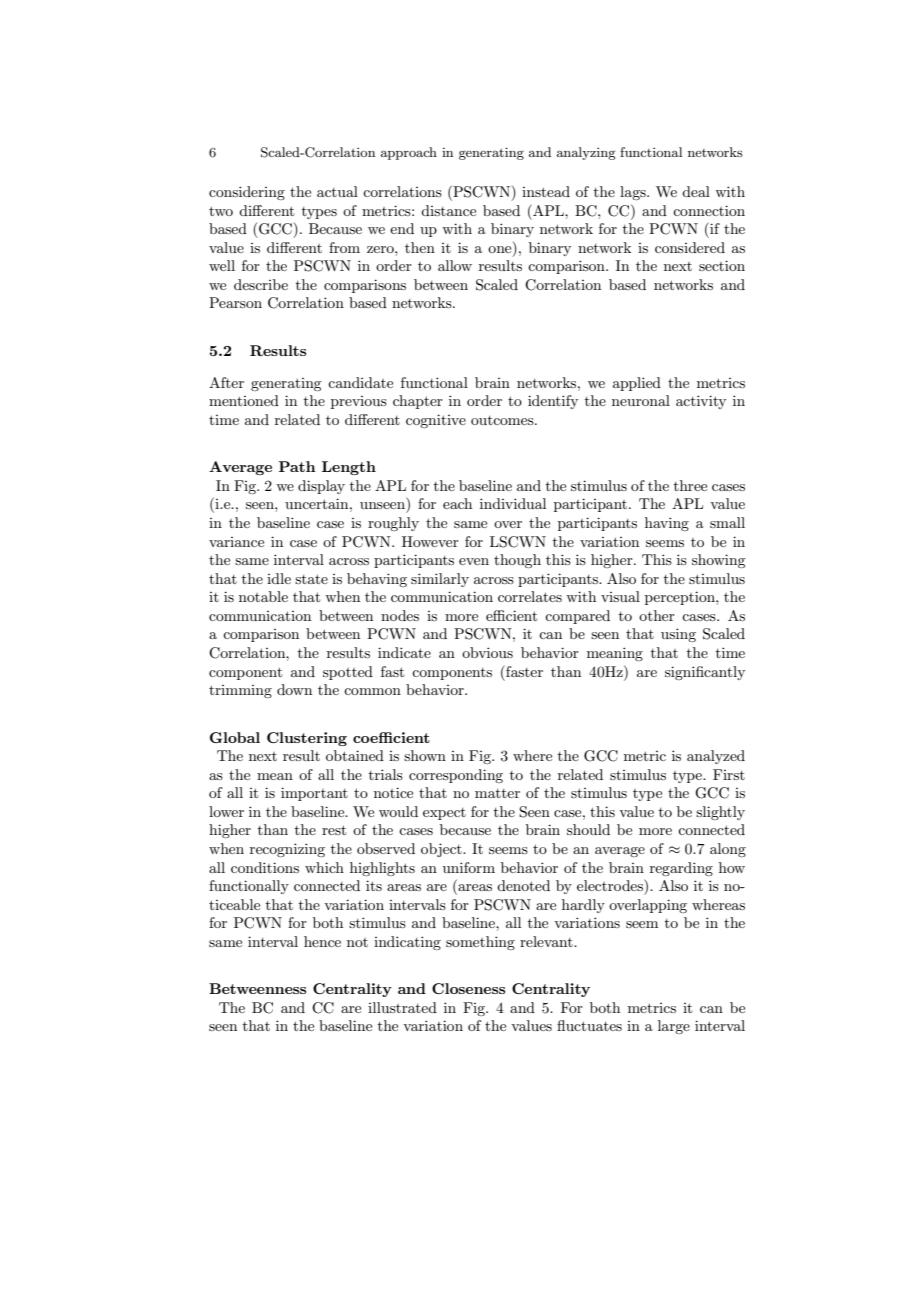  Describe the element at coordinates (322, 941) in the image. I see `hence` at that location.
